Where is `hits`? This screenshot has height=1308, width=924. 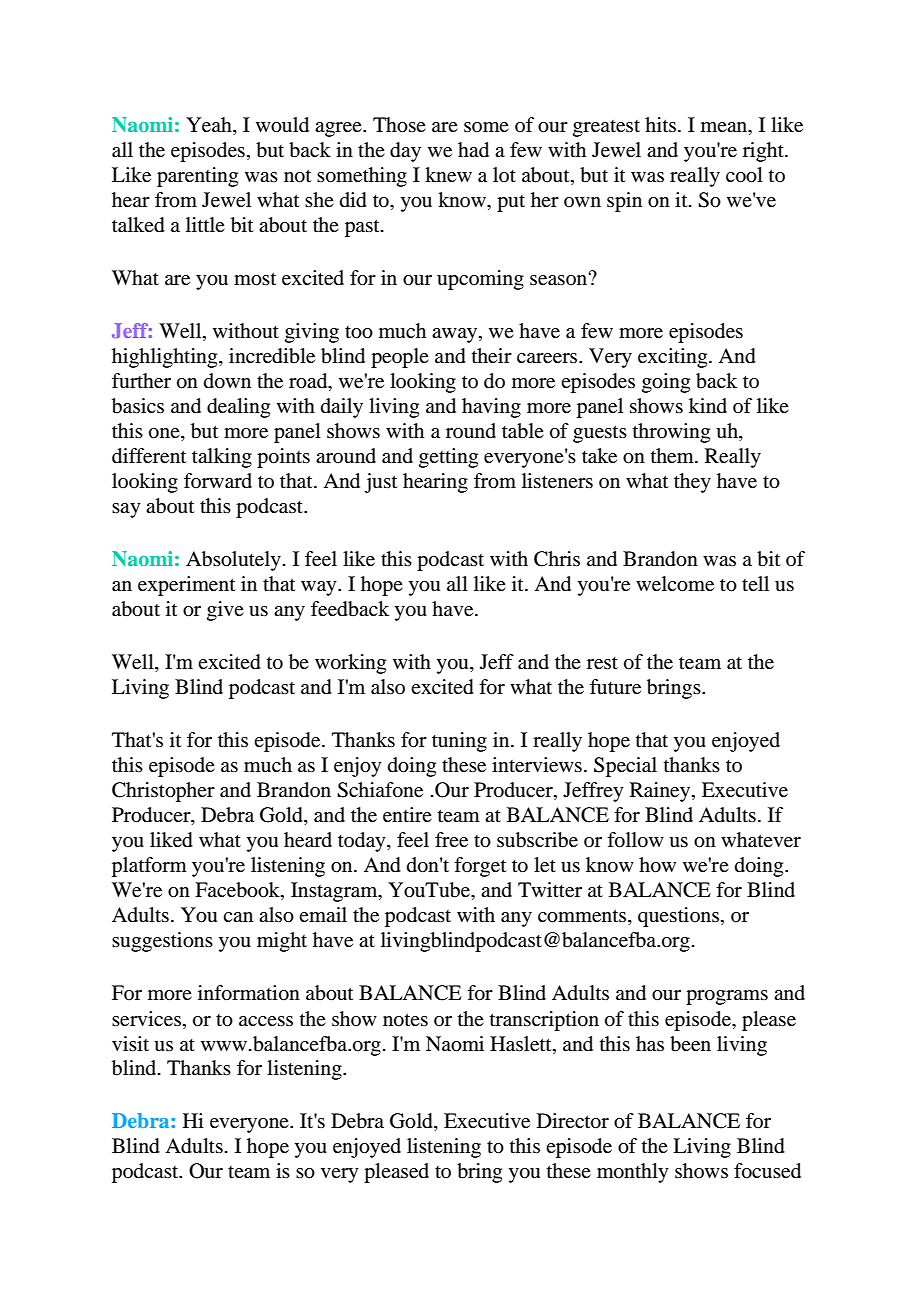 hits is located at coordinates (660, 124).
